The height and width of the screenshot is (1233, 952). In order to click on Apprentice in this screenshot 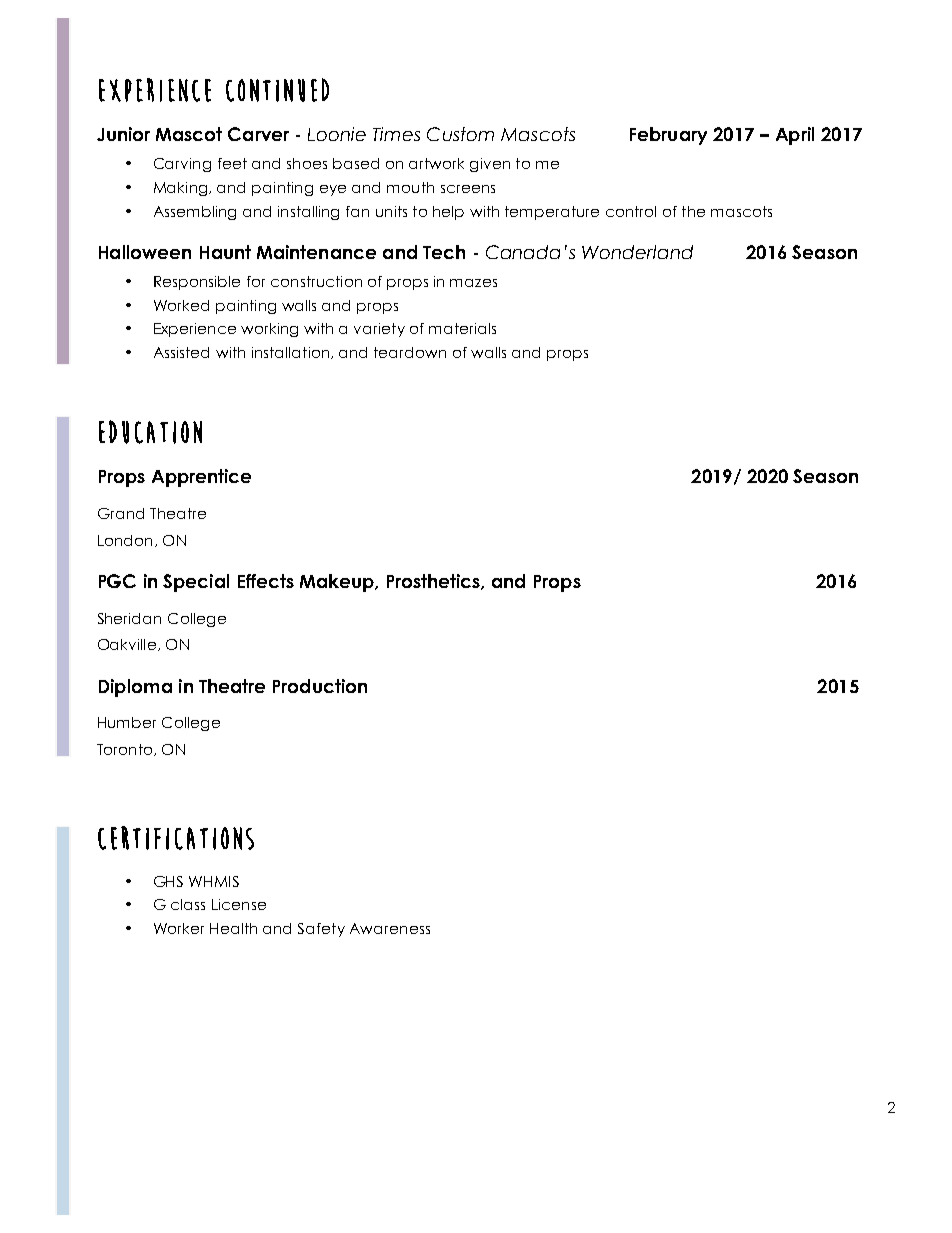, I will do `click(201, 478)`.
